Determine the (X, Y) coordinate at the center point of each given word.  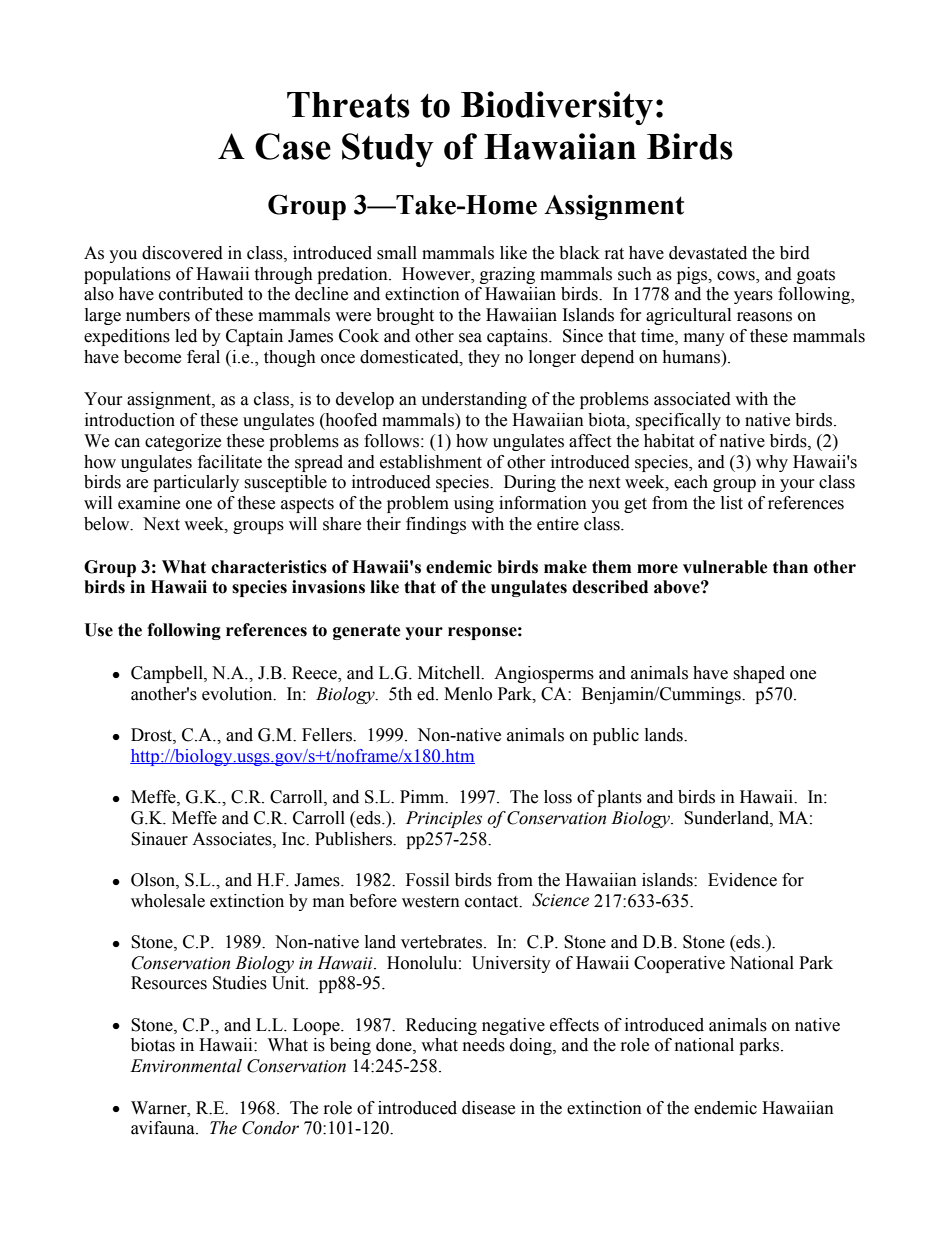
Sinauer (159, 839)
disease (488, 1108)
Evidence (742, 880)
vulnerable (725, 567)
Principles (444, 819)
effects (574, 1025)
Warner (160, 1108)
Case (293, 146)
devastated (708, 253)
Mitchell (450, 673)
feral (203, 357)
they (484, 358)
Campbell (168, 674)
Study (388, 150)
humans (692, 357)
